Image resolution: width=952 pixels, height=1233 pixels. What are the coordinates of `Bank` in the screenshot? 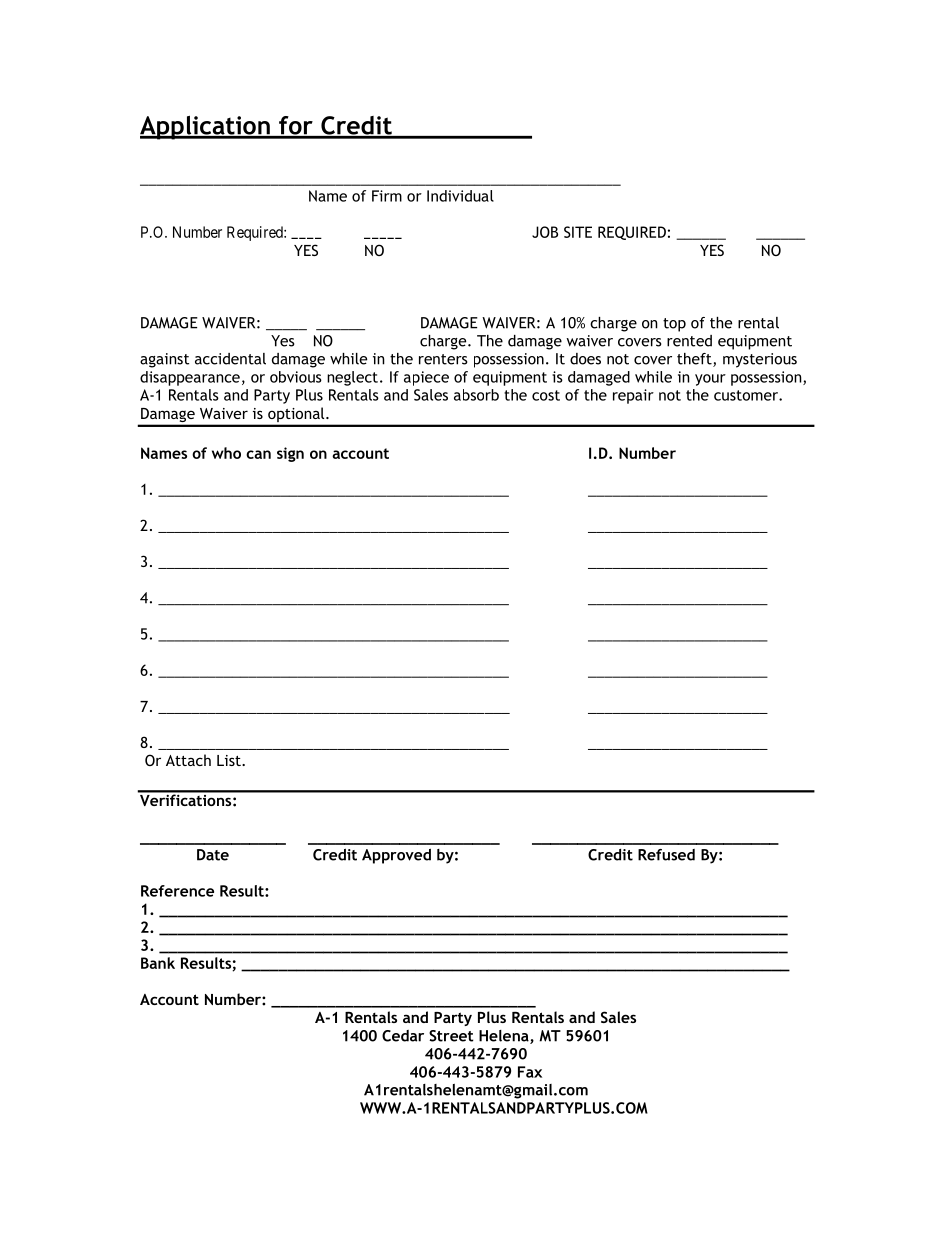 It's located at (158, 963).
